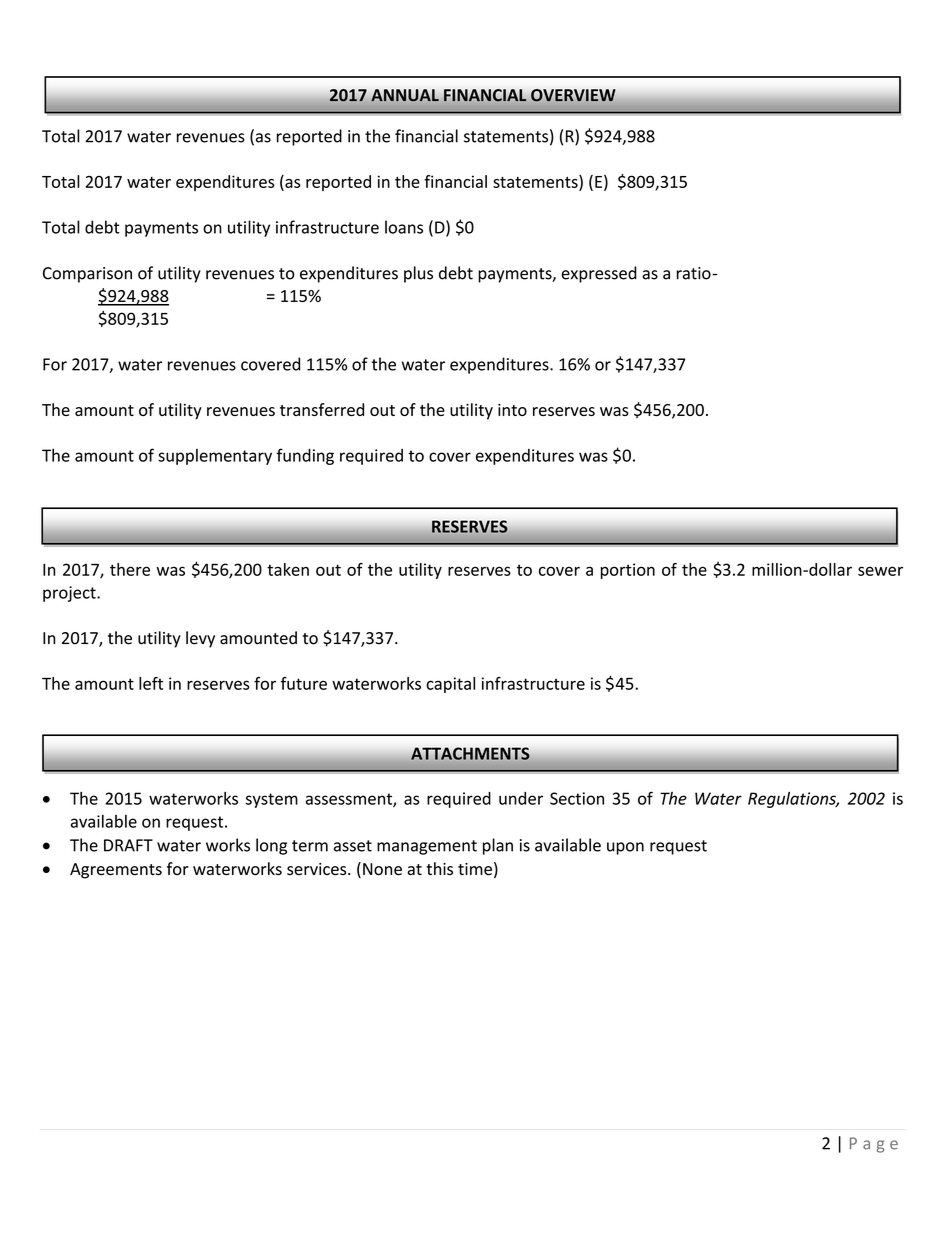 The width and height of the screenshot is (952, 1233). I want to click on portion, so click(628, 571).
